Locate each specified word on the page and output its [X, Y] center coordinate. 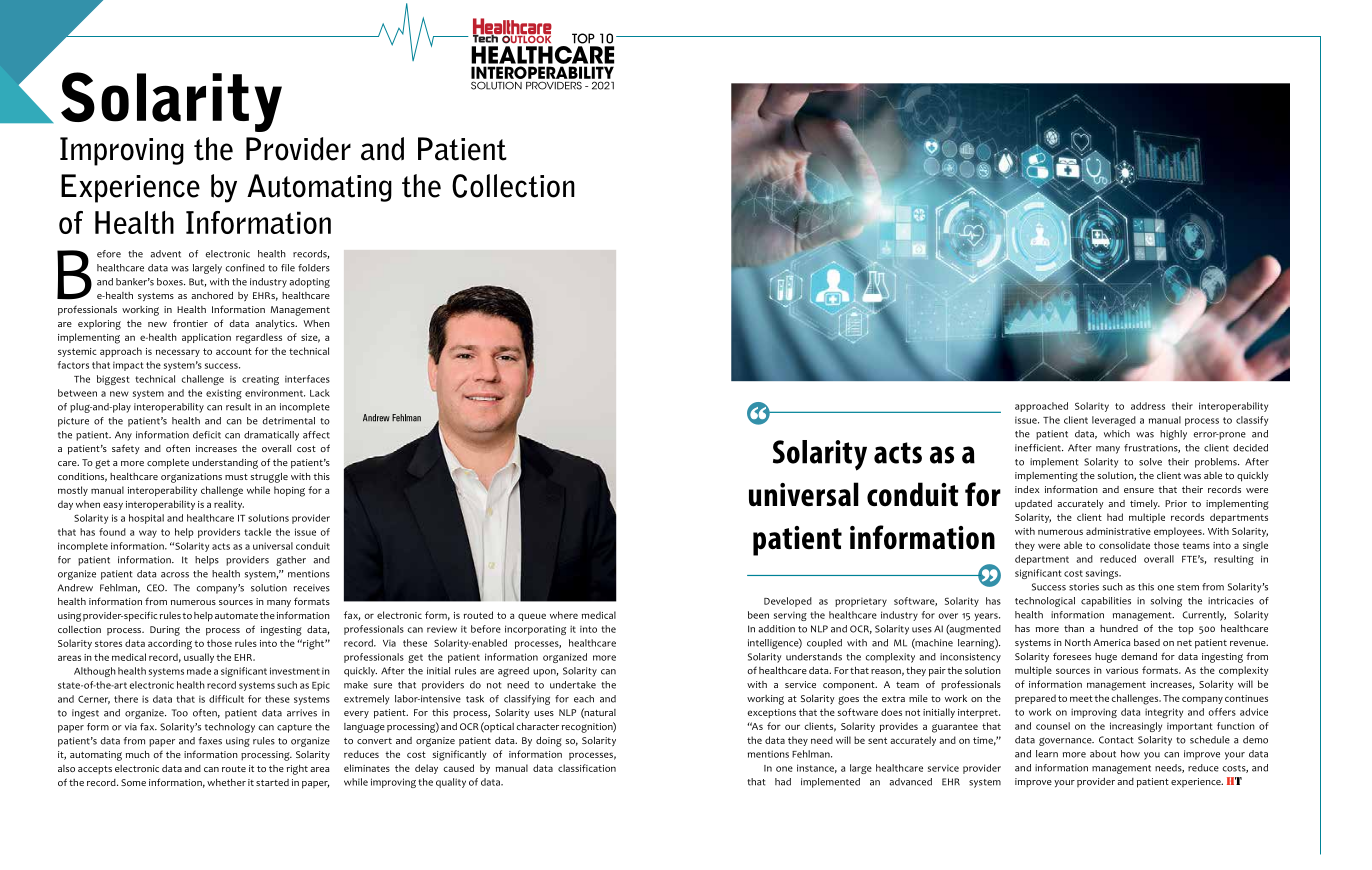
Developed [788, 602]
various [1122, 670]
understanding [225, 464]
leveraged [1114, 421]
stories [1084, 587]
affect [316, 435]
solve [1150, 462]
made [199, 671]
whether [226, 782]
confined [245, 268]
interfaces [307, 379]
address [1148, 406]
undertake [573, 685]
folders [314, 268]
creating [260, 380]
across [175, 575]
